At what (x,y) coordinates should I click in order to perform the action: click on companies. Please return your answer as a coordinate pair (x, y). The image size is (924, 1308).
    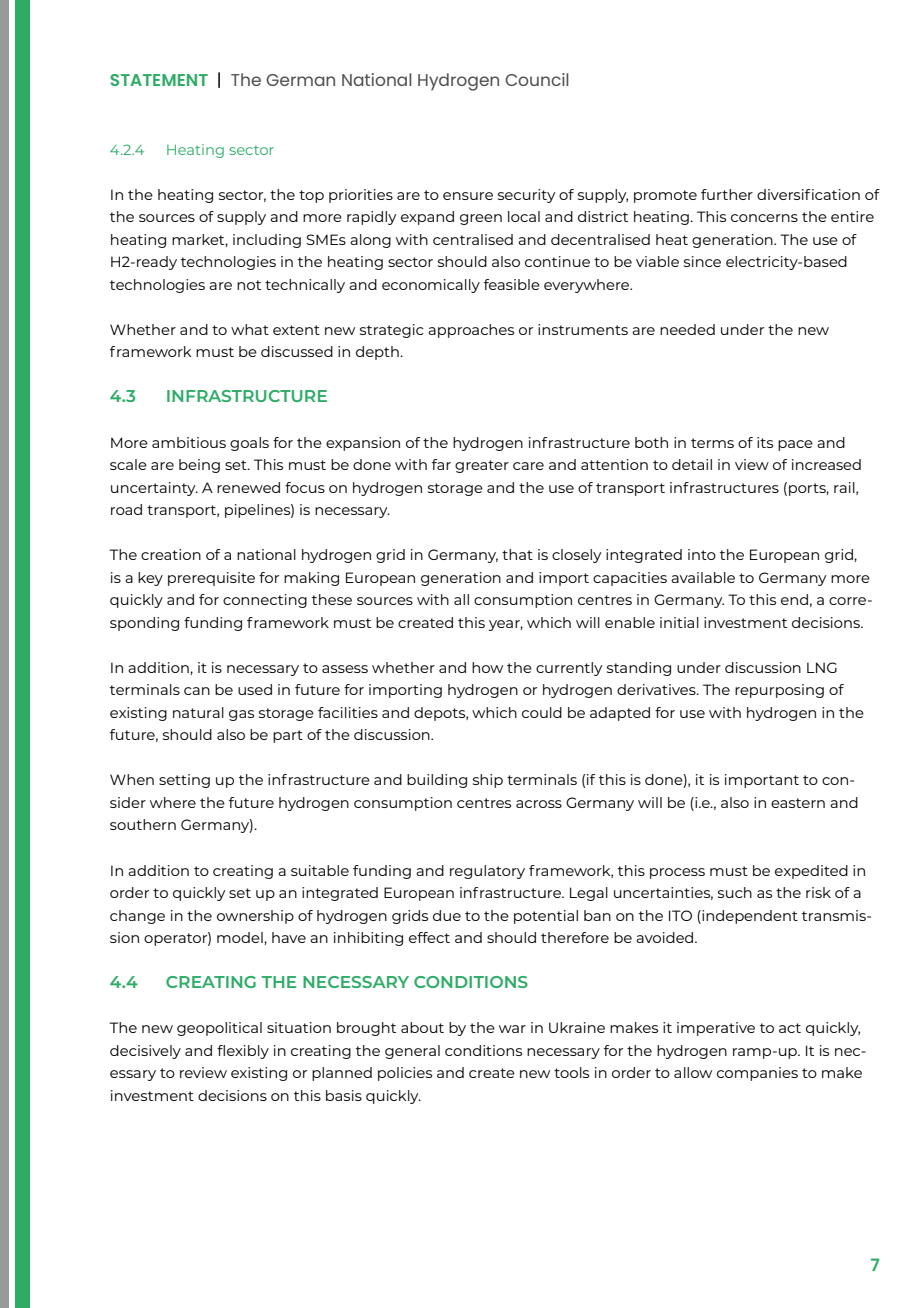
    Looking at the image, I should click on (757, 1074).
